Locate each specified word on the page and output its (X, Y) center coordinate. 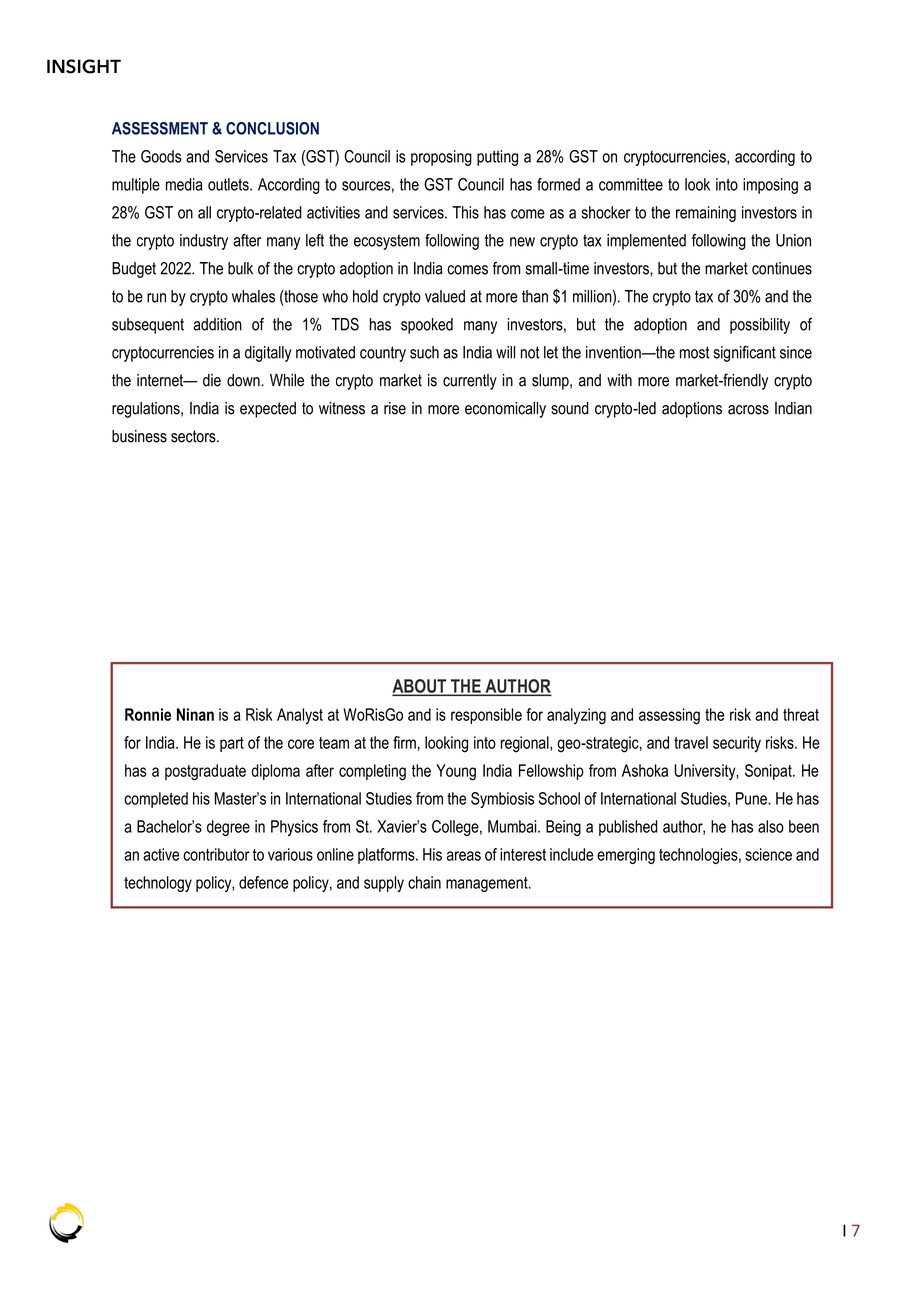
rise (395, 408)
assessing (669, 716)
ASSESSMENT (160, 128)
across (748, 410)
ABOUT (420, 687)
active (161, 854)
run (156, 298)
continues (782, 268)
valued (445, 296)
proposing (441, 158)
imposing (770, 186)
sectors (194, 436)
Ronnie (148, 714)
